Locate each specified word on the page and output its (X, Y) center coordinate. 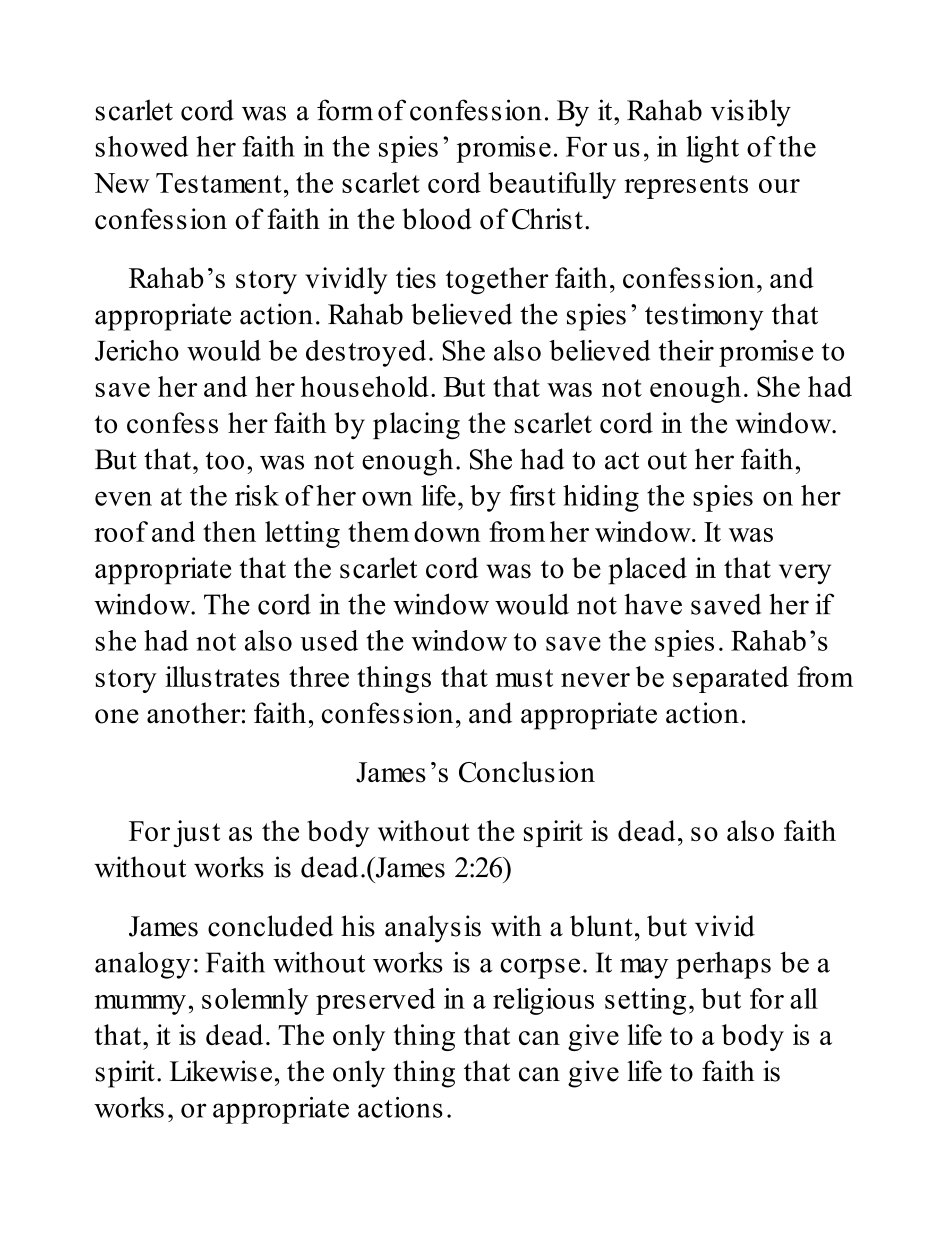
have (653, 604)
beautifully (552, 185)
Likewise (221, 1071)
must (524, 678)
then (229, 531)
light (712, 149)
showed (142, 146)
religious (543, 1001)
